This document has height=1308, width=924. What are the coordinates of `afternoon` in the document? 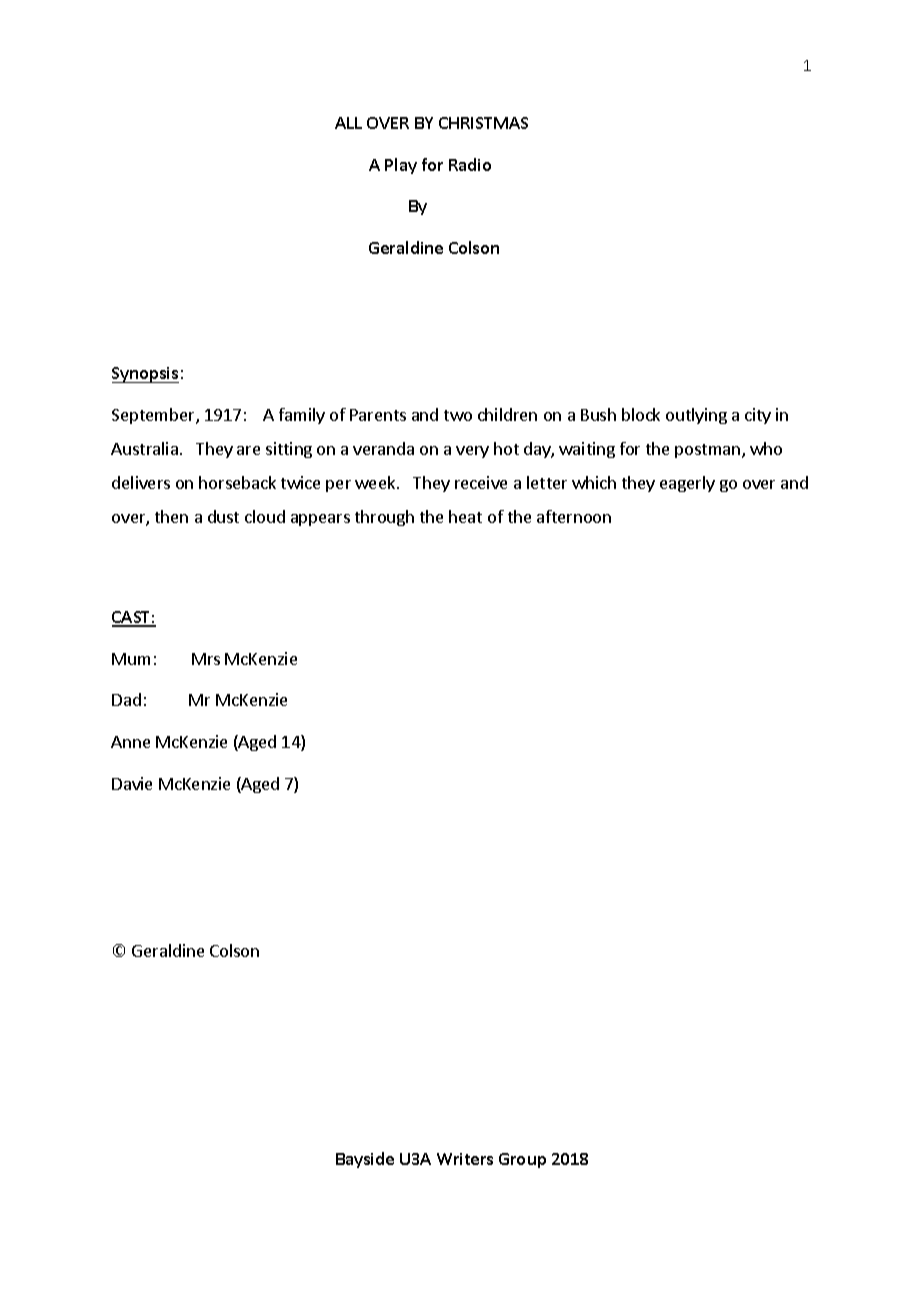 It's located at (574, 516).
